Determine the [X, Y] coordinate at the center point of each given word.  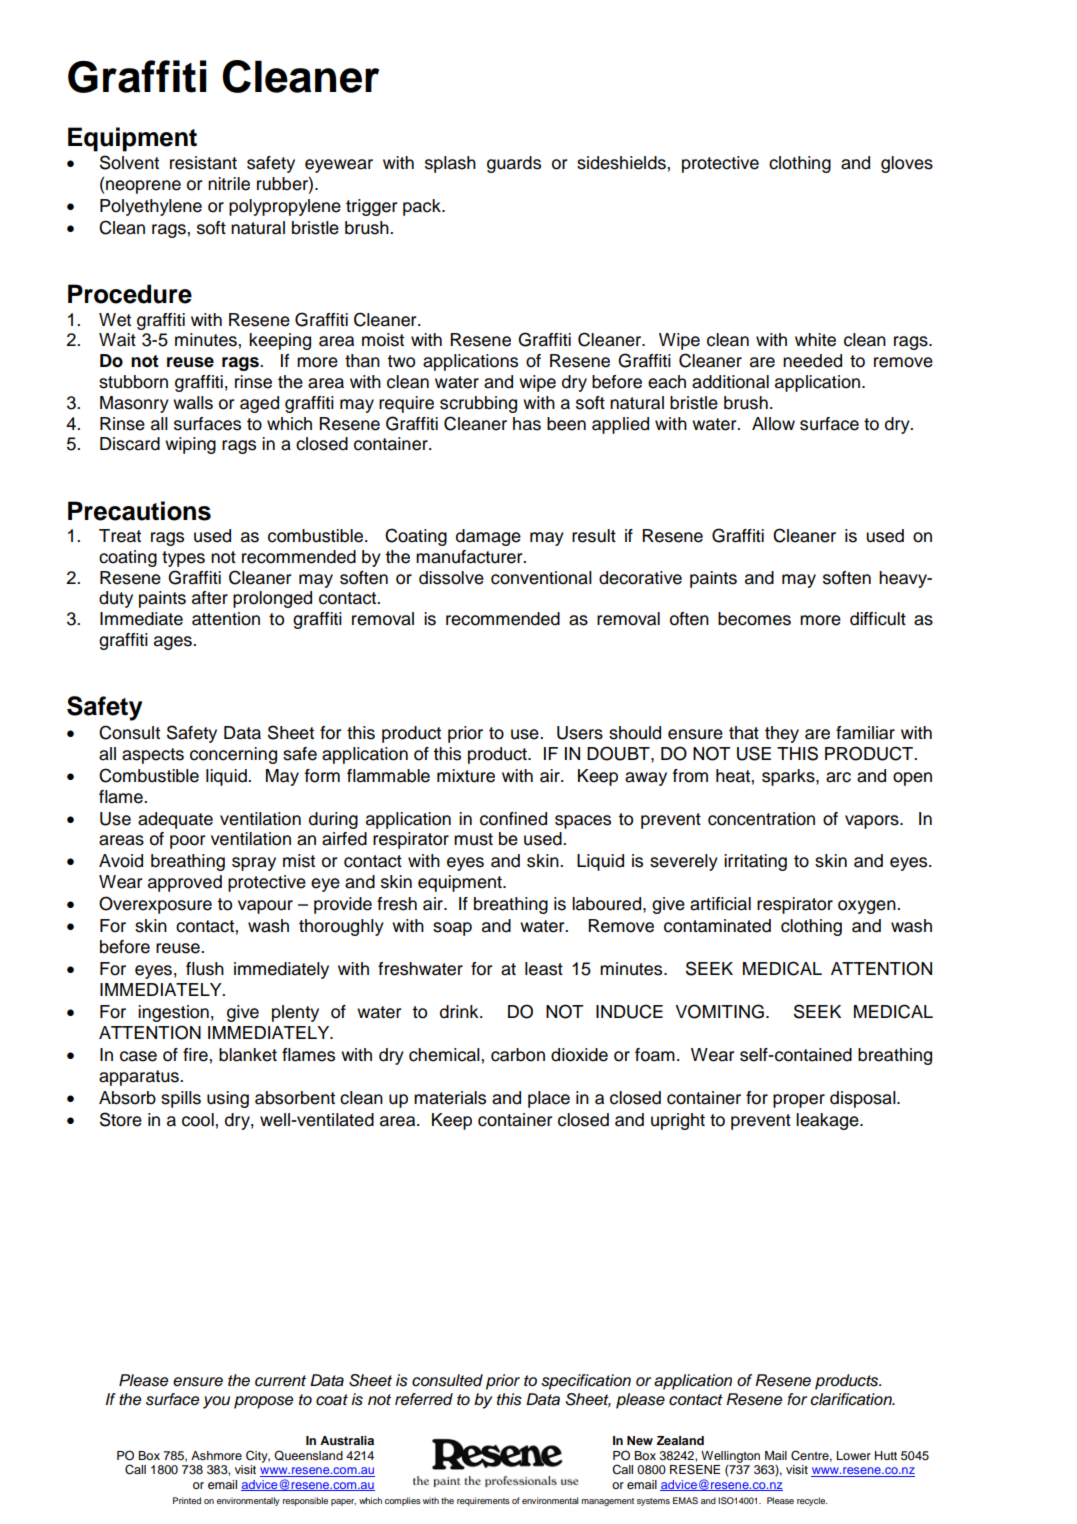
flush [205, 969]
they [782, 734]
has [527, 424]
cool [199, 1120]
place [549, 1099]
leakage [828, 1121]
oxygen [868, 907]
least [544, 969]
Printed [187, 1500]
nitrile [229, 184]
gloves [907, 164]
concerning [233, 755]
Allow [773, 424]
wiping [190, 445]
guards [514, 164]
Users [580, 733]
